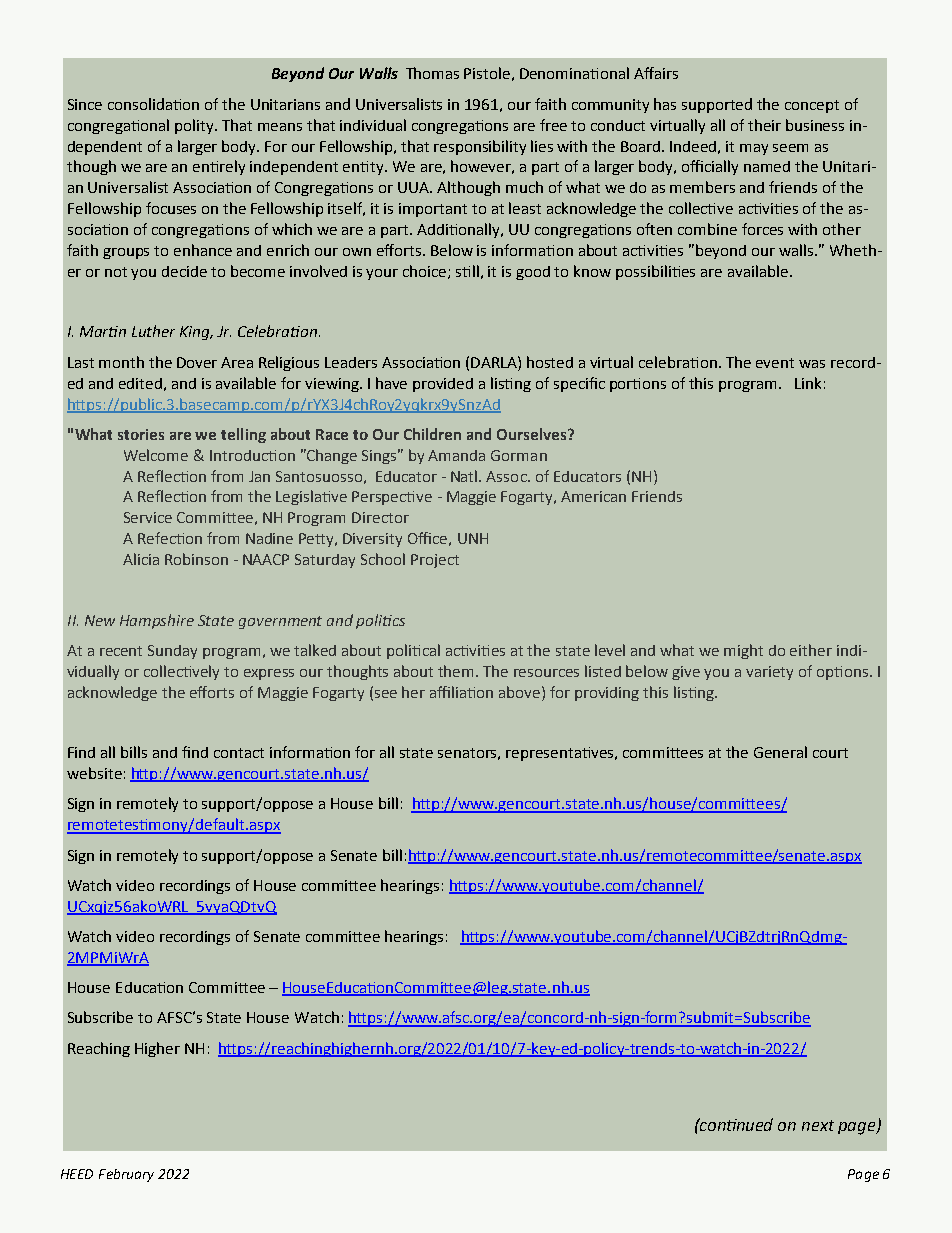 This screenshot has height=1233, width=952. Describe the element at coordinates (743, 651) in the screenshot. I see `might` at that location.
